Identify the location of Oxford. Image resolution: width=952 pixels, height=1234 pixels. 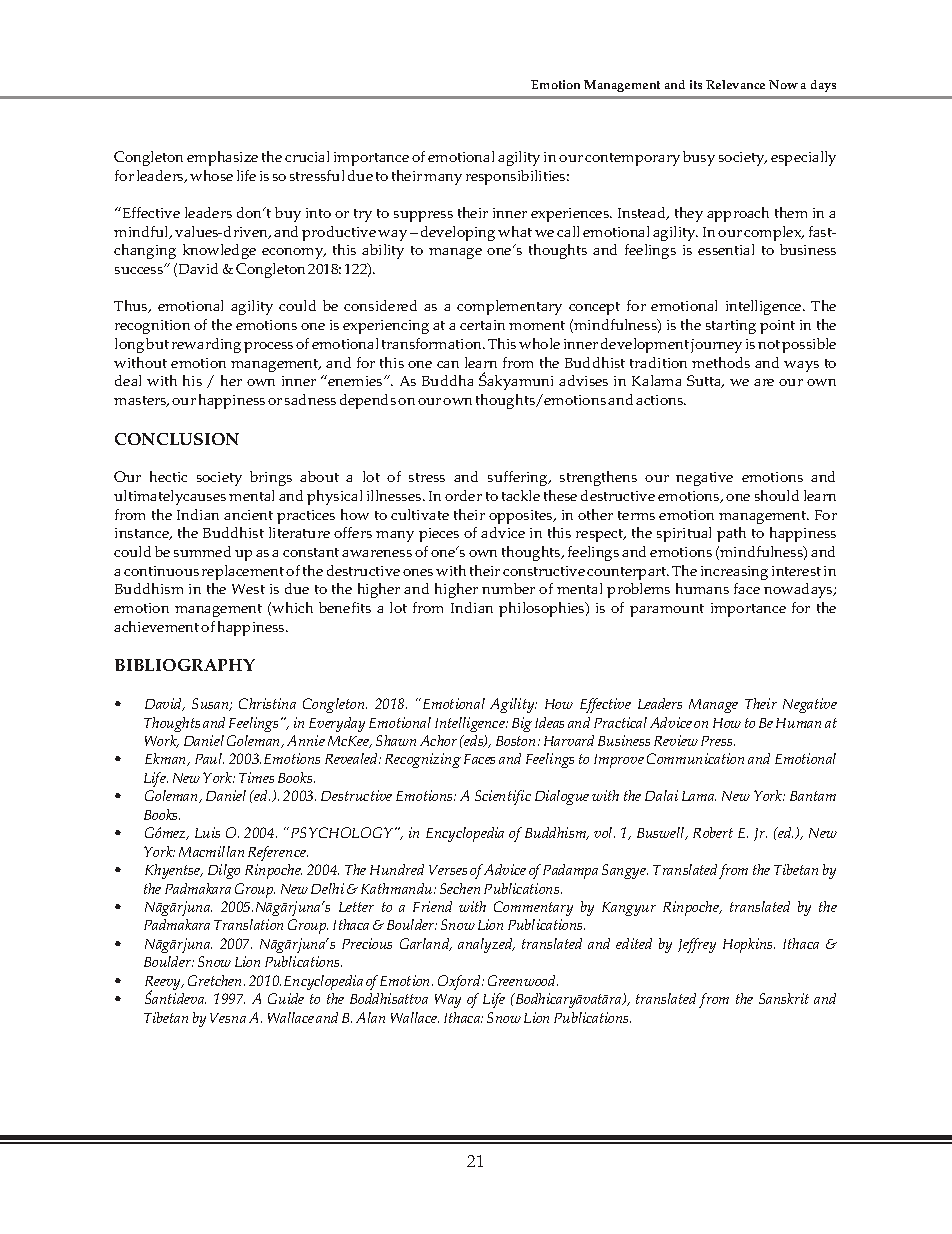
(460, 982).
